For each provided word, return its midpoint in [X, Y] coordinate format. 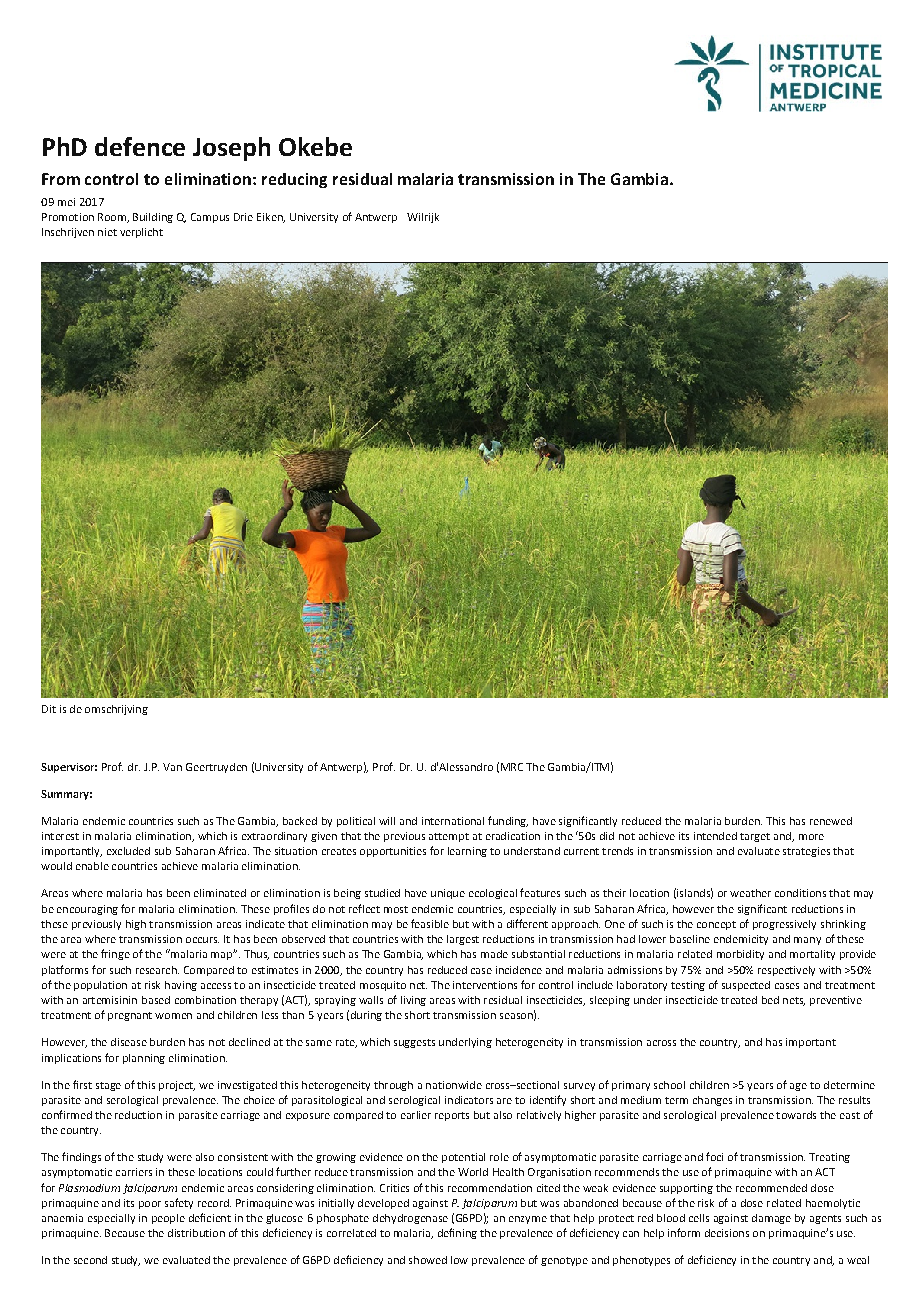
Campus [210, 218]
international [453, 821]
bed [770, 1000]
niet [107, 232]
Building [153, 218]
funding [508, 821]
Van [172, 767]
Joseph [231, 149]
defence [140, 146]
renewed [831, 821]
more [811, 837]
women [173, 1016]
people [168, 1219]
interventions [485, 985]
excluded [128, 851]
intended [715, 836]
